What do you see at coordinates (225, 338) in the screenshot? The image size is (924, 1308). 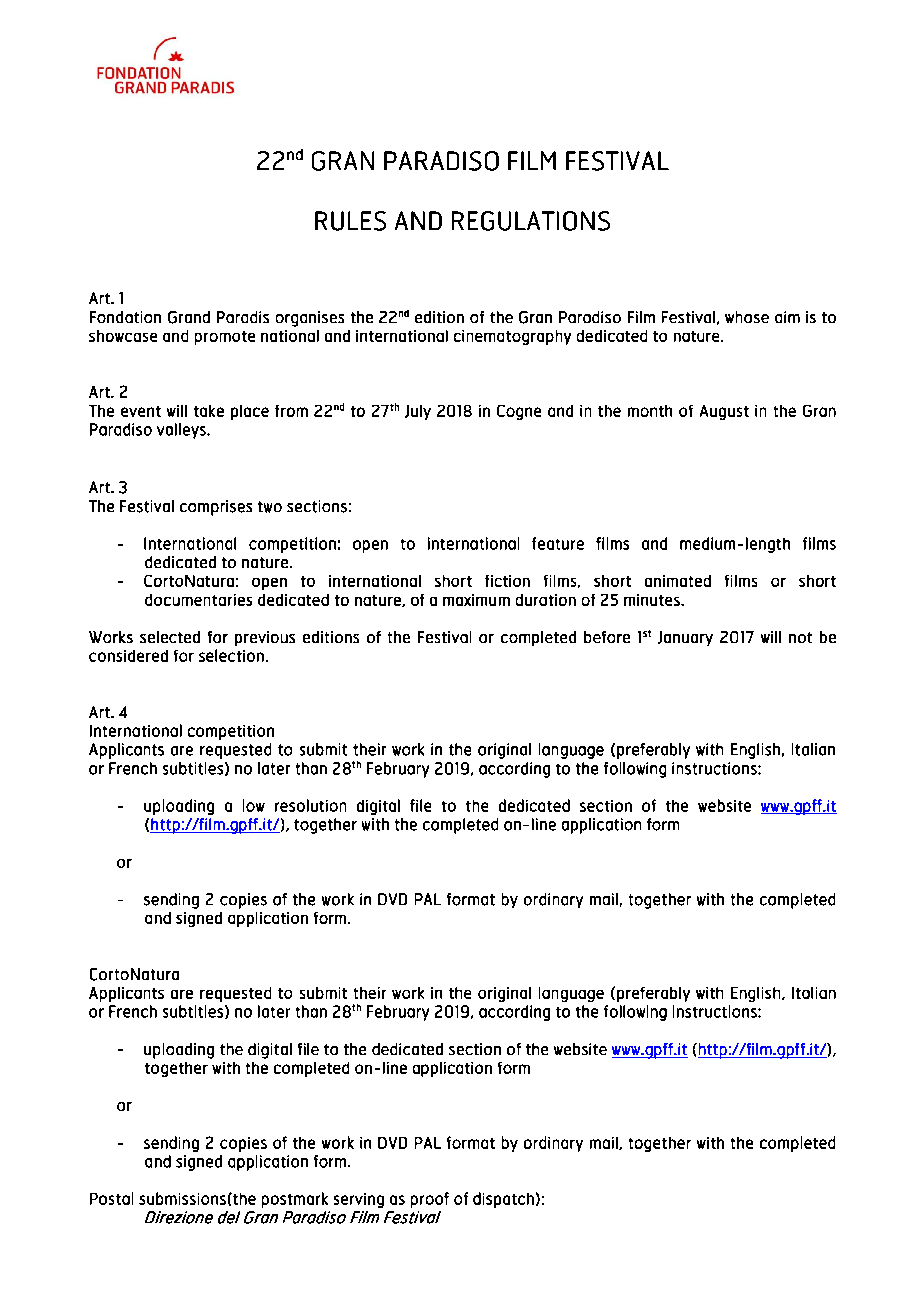 I see `promote` at bounding box center [225, 338].
